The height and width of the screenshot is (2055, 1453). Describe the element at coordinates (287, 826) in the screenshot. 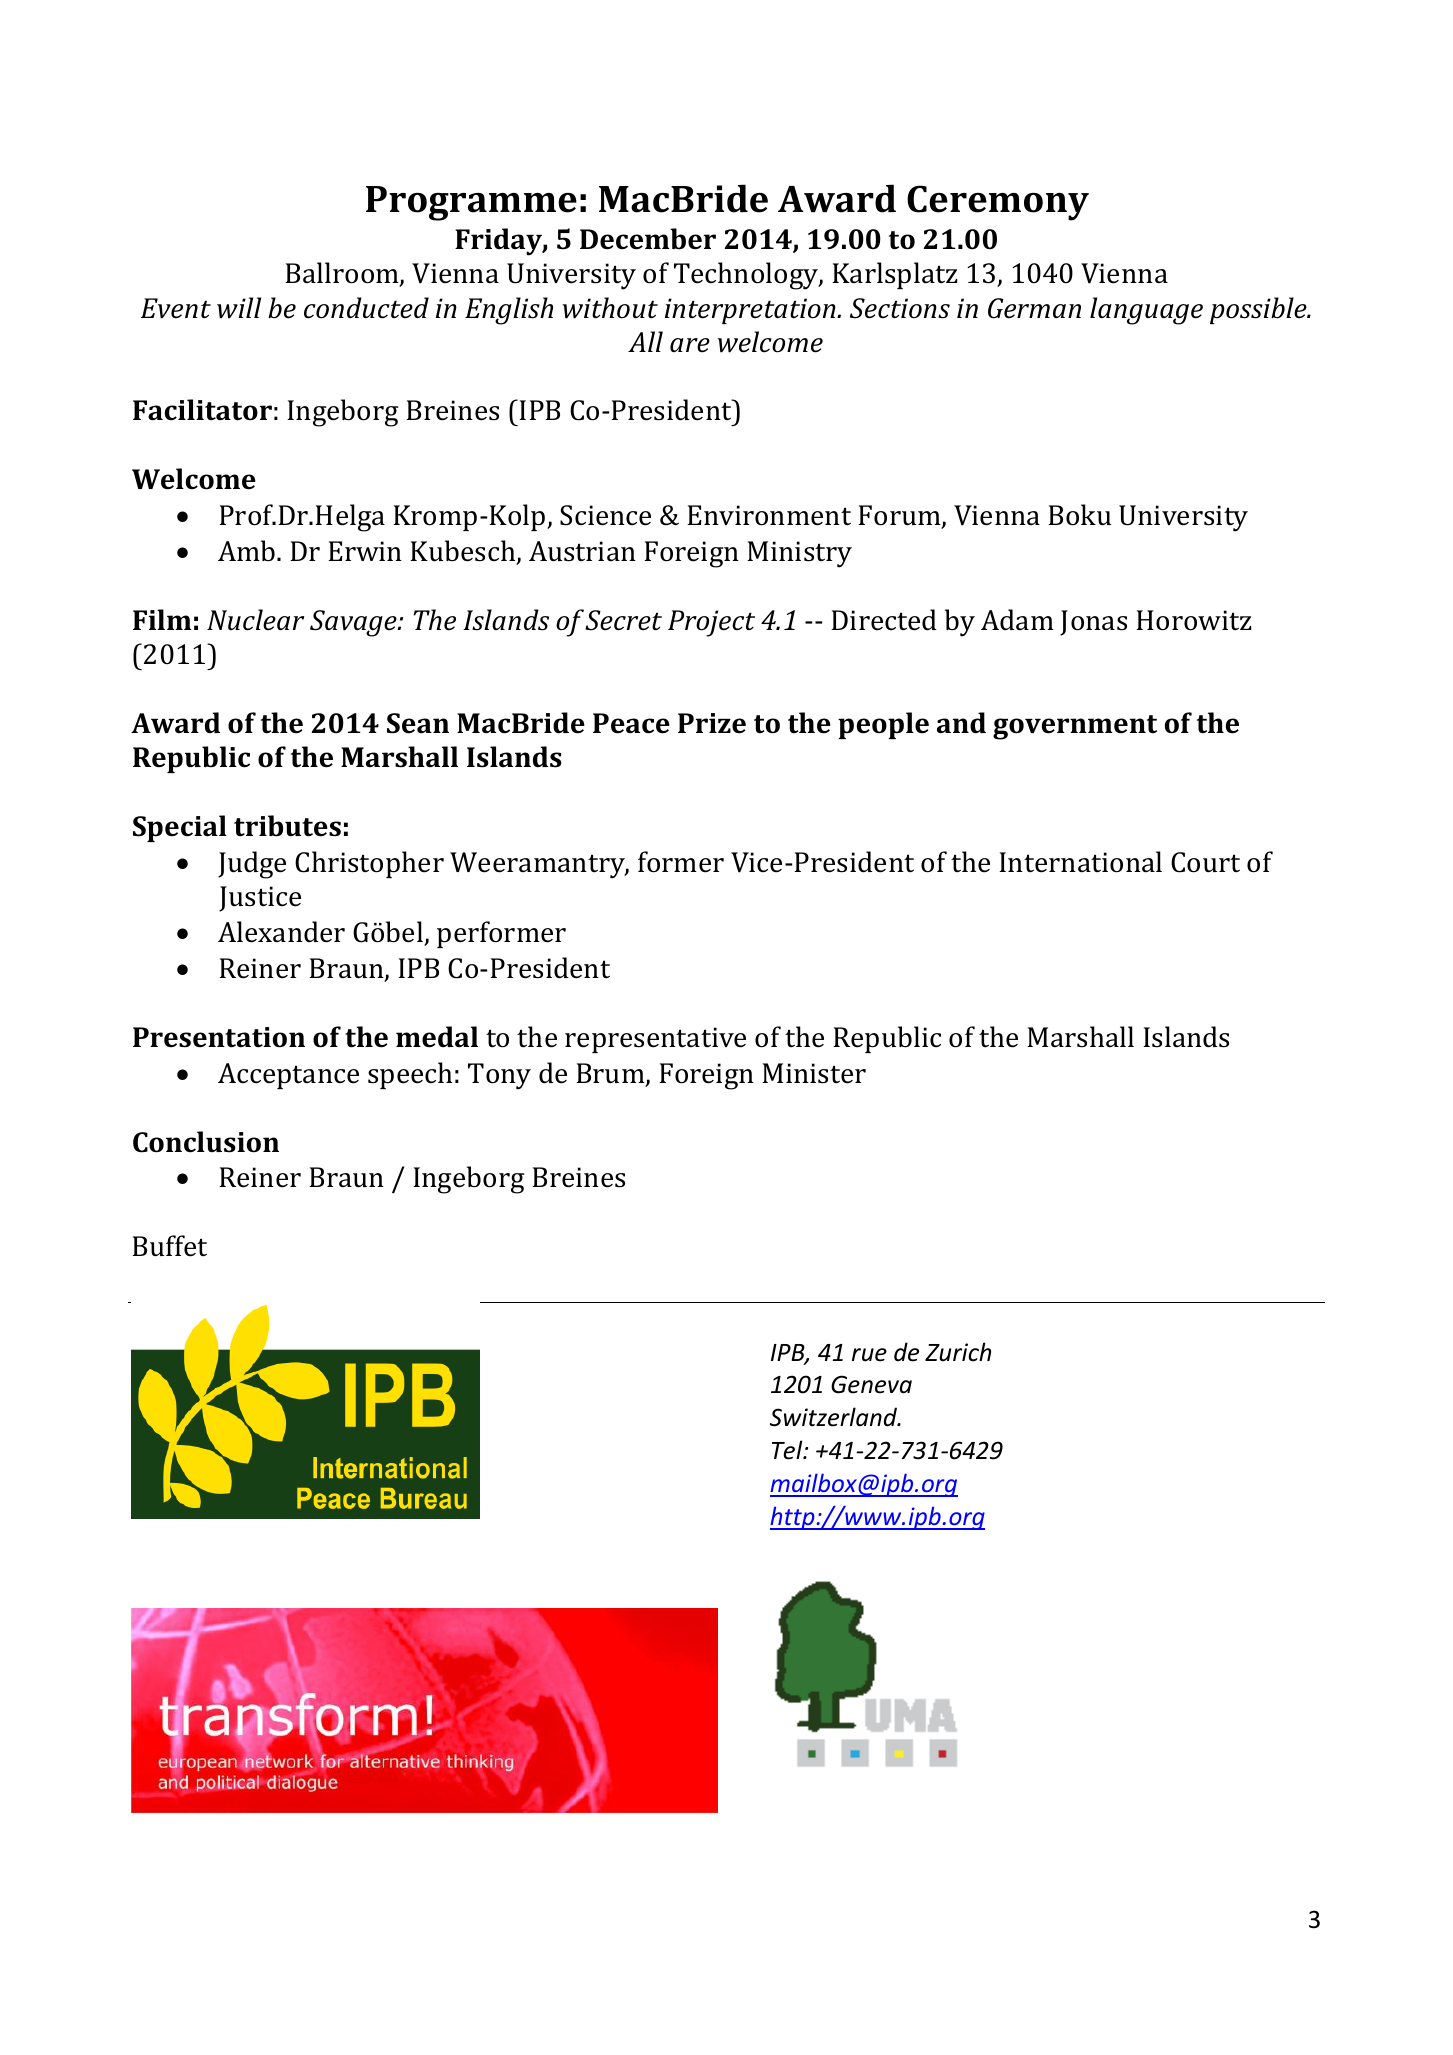

I see `tributes` at that location.
